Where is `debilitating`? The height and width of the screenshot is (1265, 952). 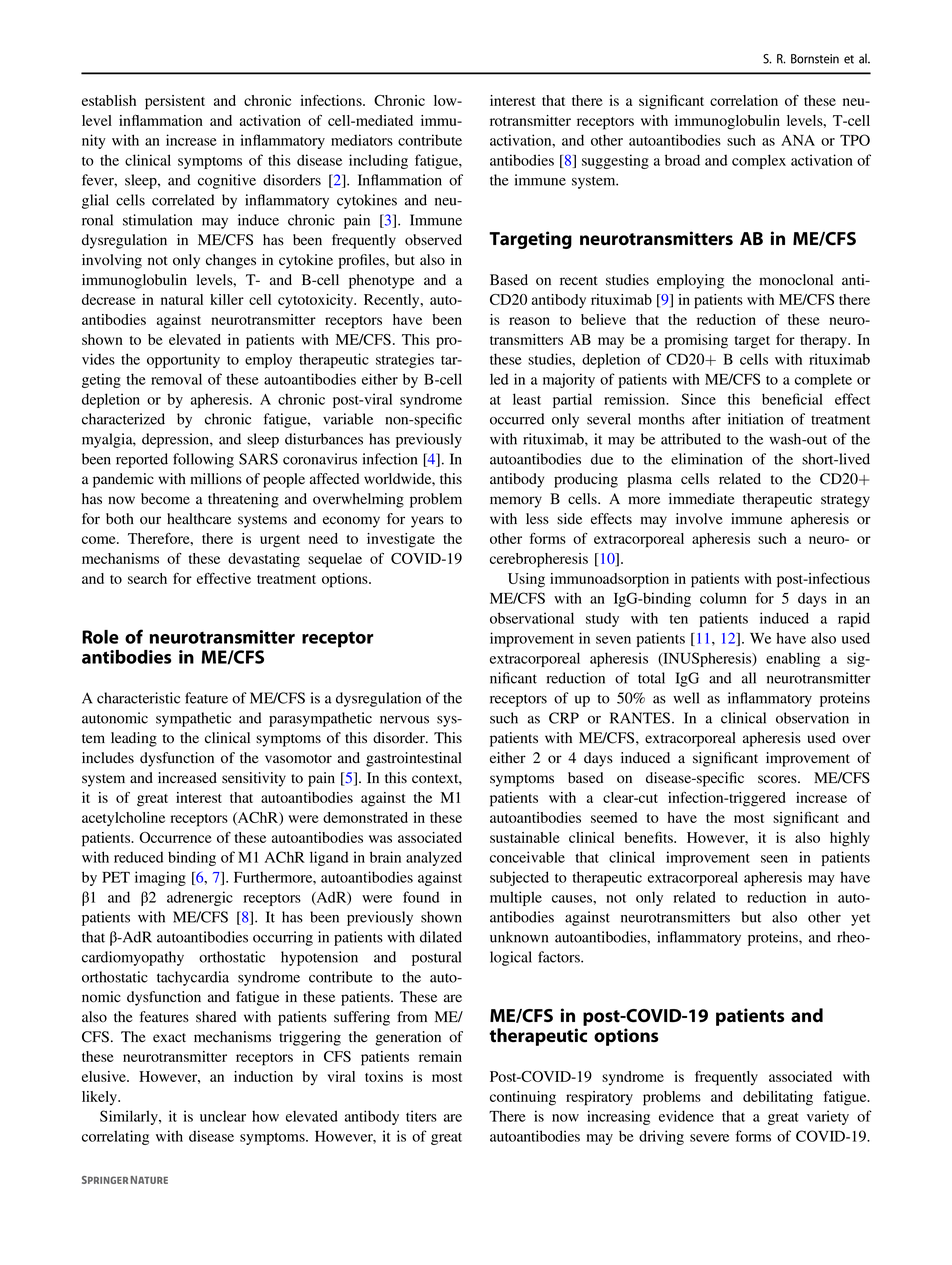
debilitating is located at coordinates (778, 1098).
